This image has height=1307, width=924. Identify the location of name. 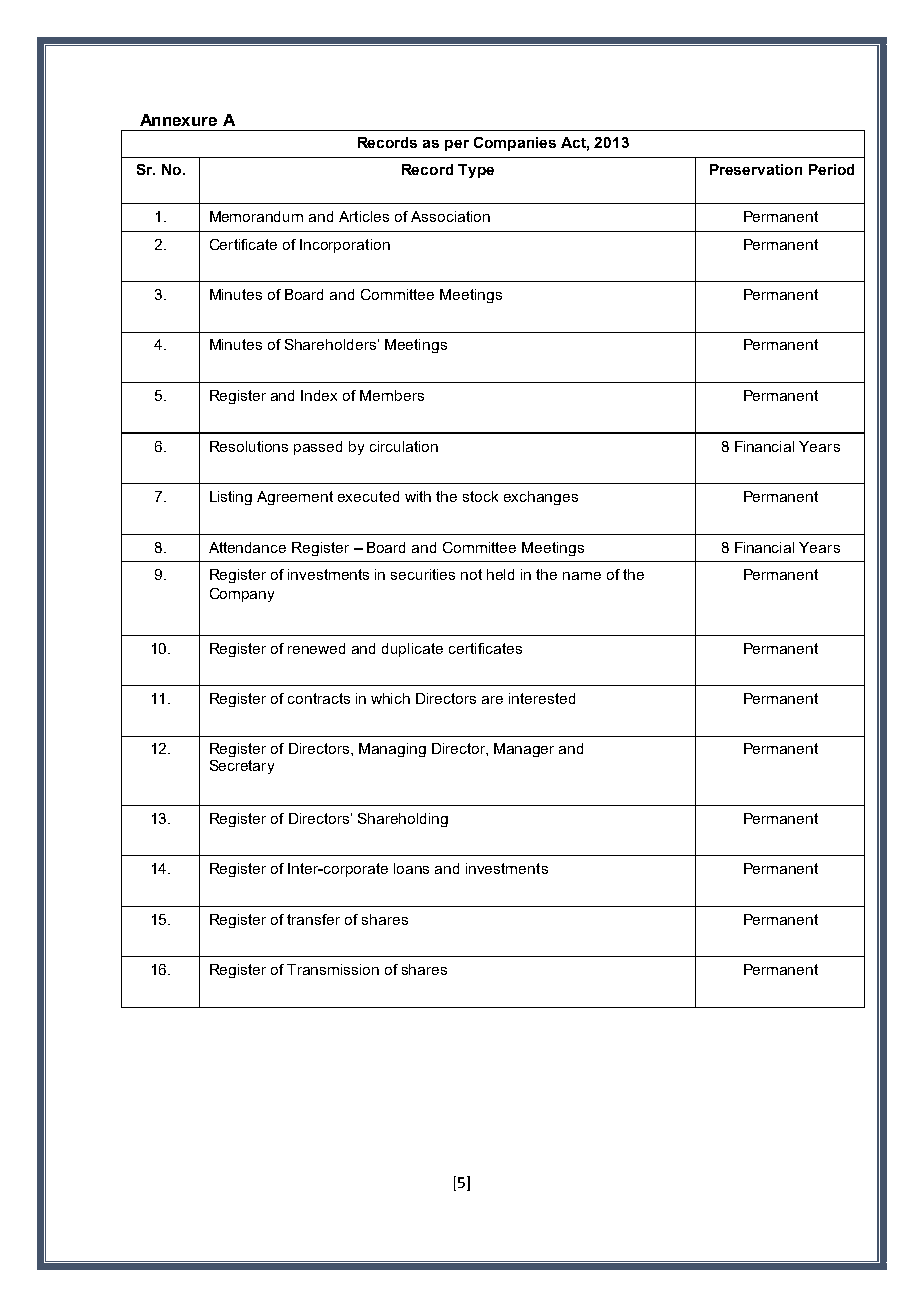
(582, 576).
